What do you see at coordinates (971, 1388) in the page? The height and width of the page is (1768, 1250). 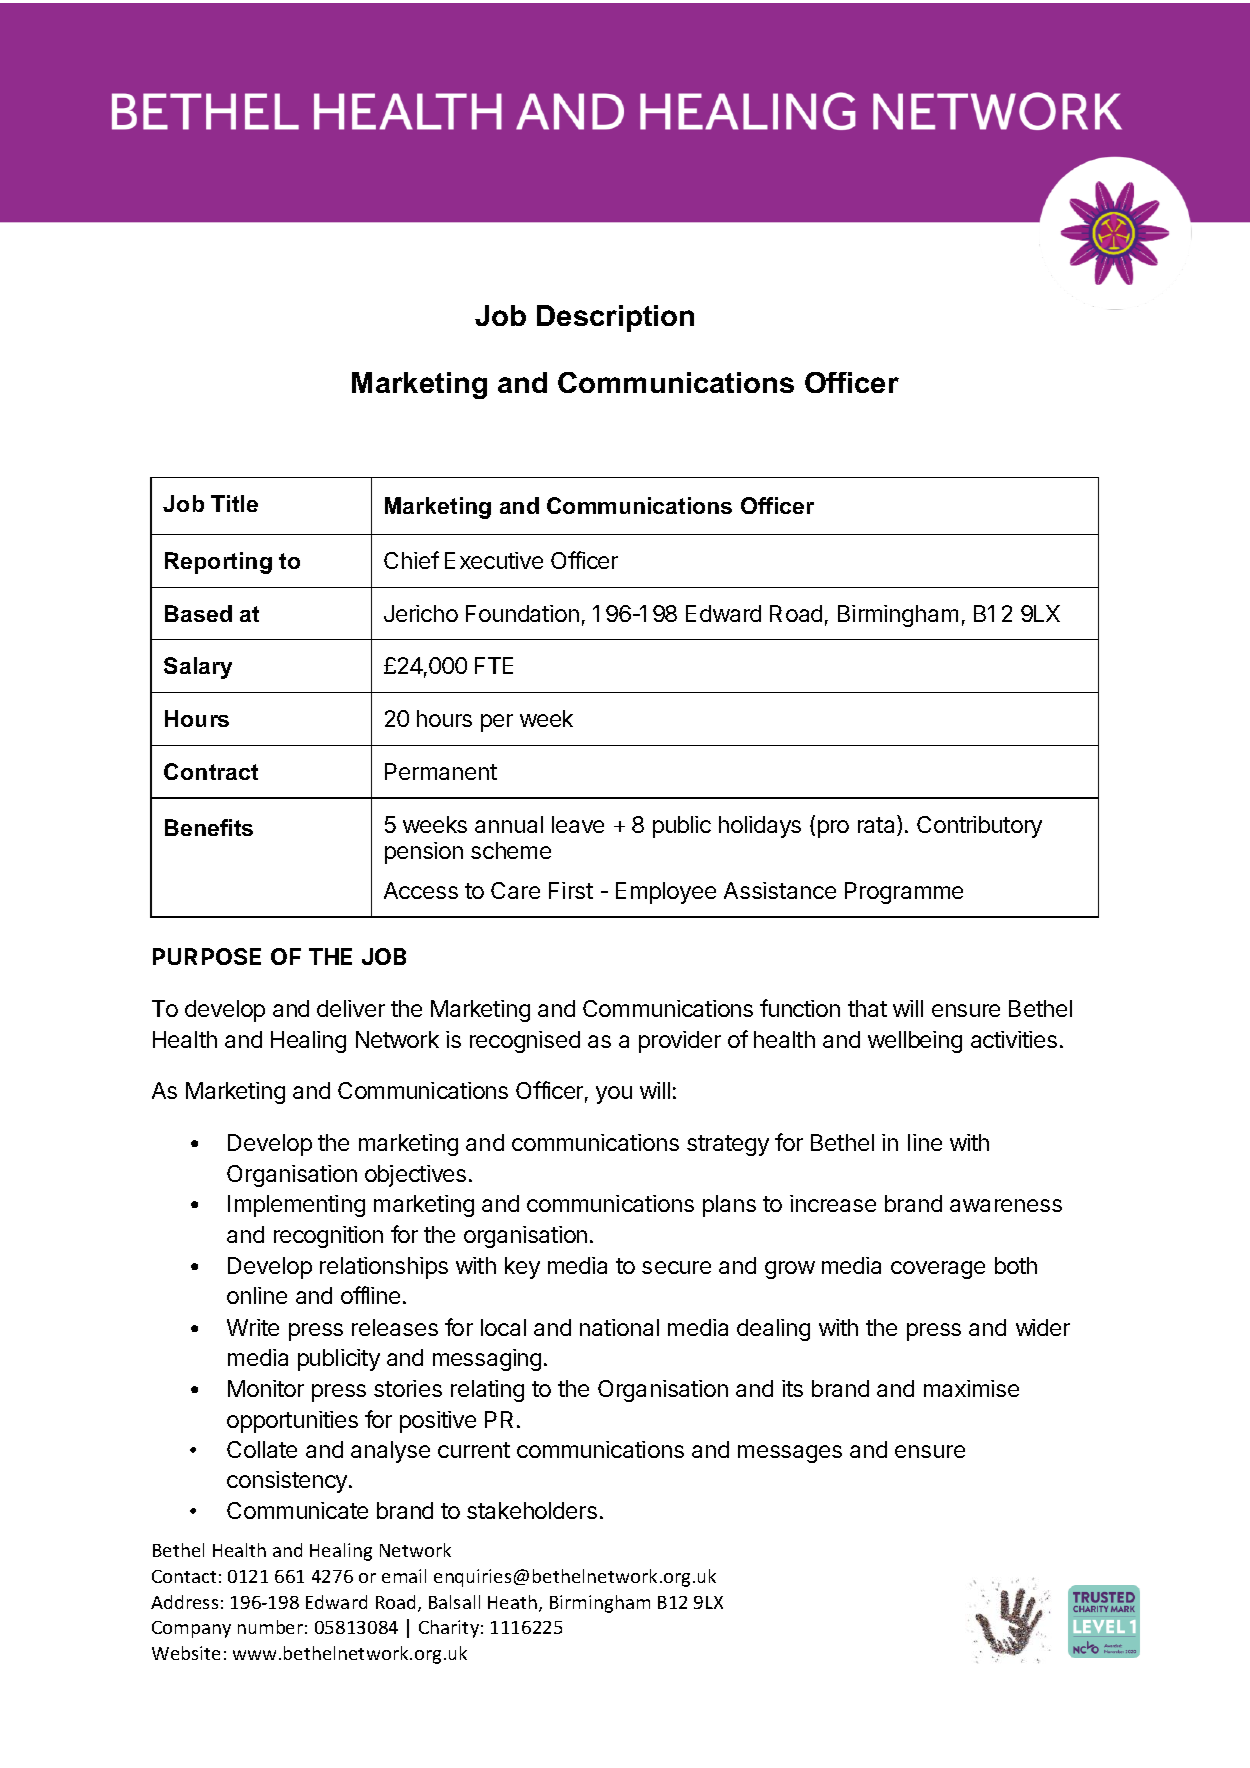 I see `maximise` at bounding box center [971, 1388].
